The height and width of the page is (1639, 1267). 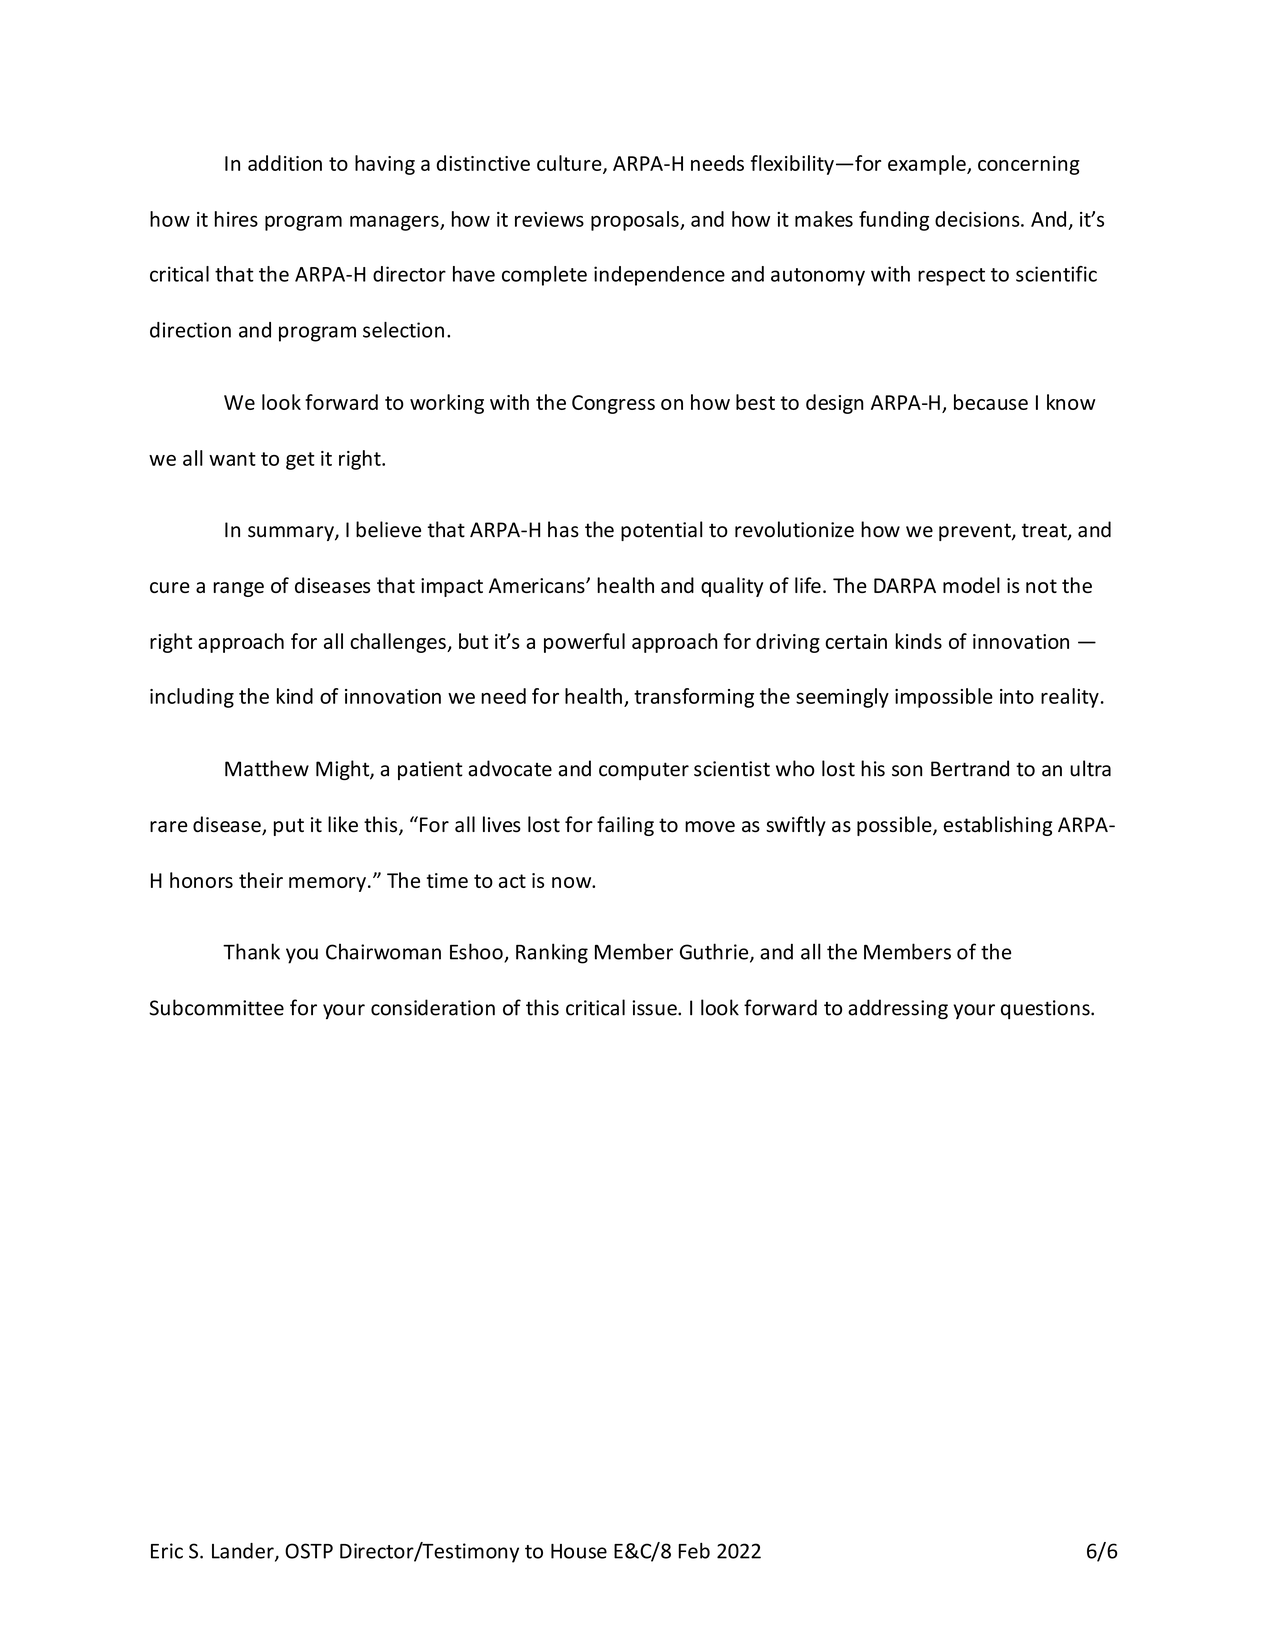 What do you see at coordinates (292, 533) in the page?
I see `summary` at bounding box center [292, 533].
